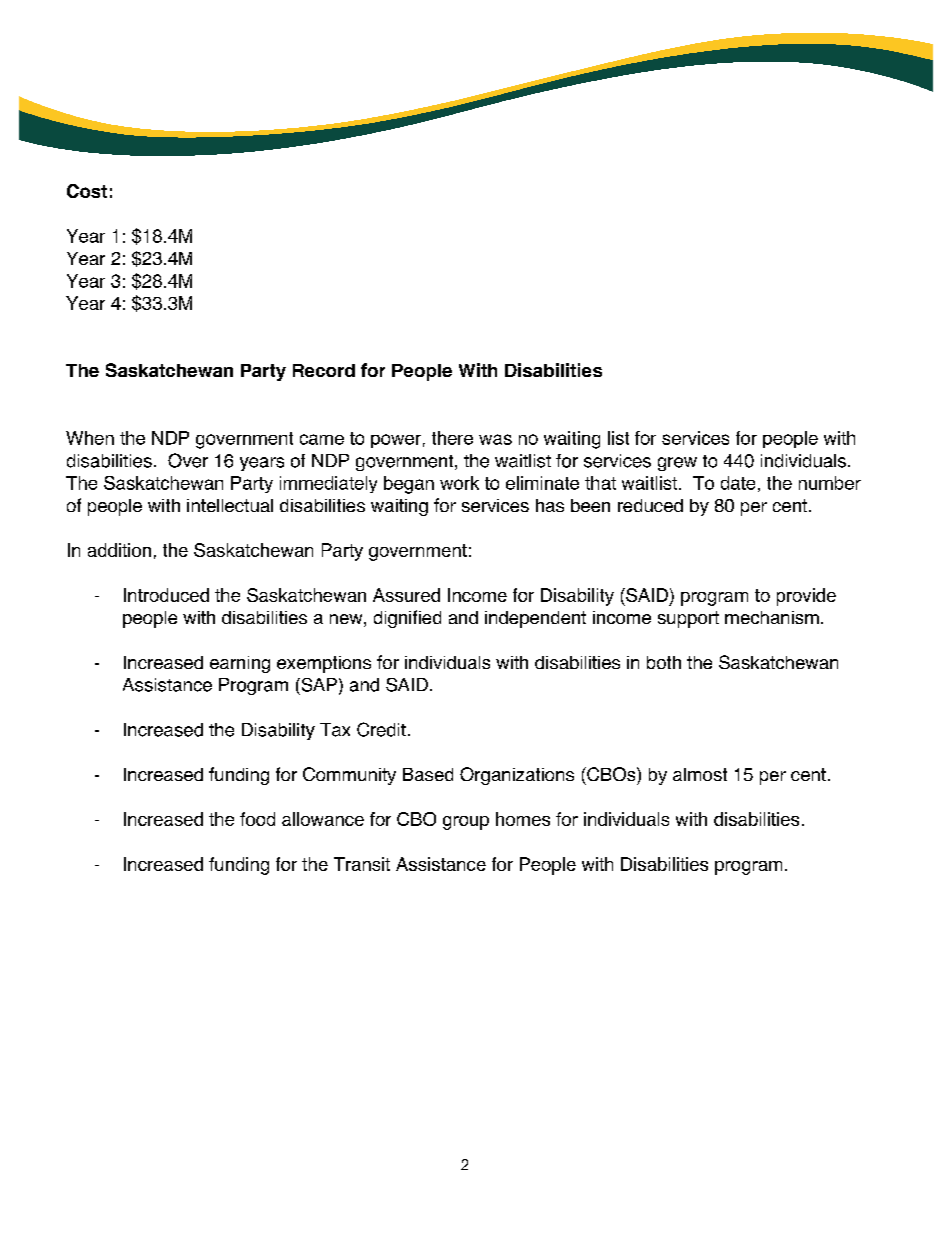 The image size is (952, 1233). What do you see at coordinates (700, 774) in the screenshot?
I see `almost` at bounding box center [700, 774].
